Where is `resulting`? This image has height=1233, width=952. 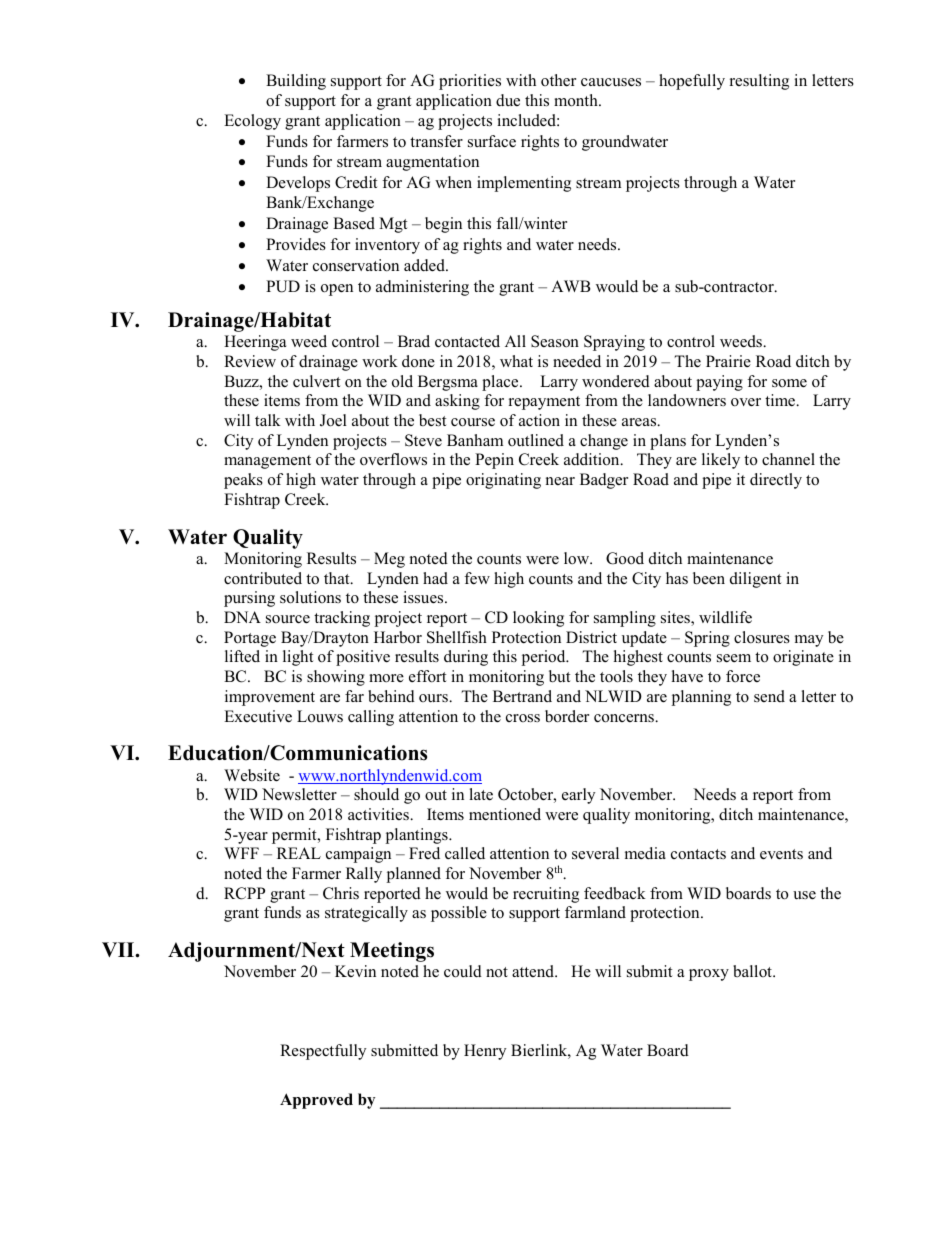
resulting is located at coordinates (759, 82).
